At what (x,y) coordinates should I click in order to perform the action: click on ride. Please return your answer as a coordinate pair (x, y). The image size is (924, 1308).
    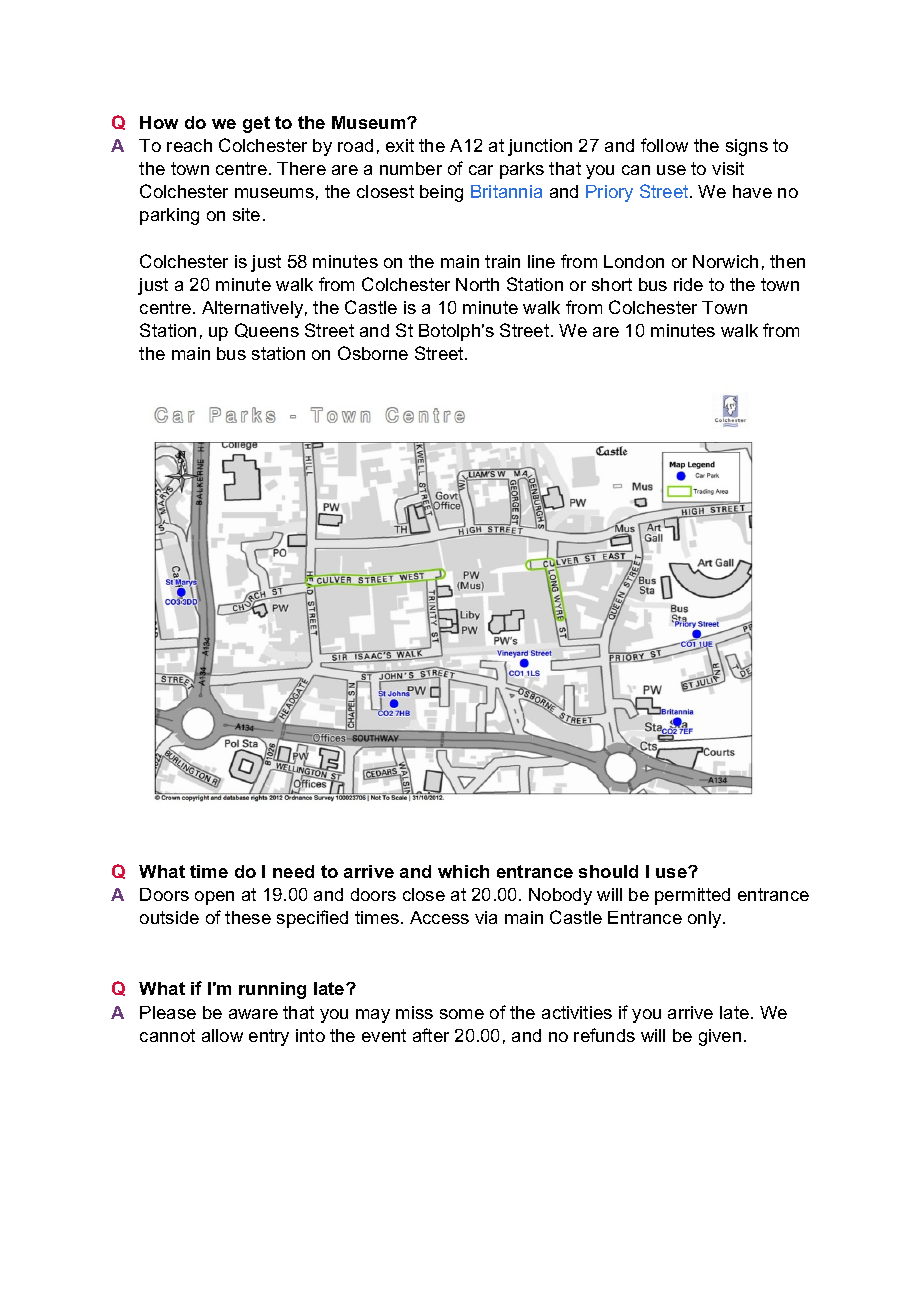
    Looking at the image, I should click on (688, 284).
